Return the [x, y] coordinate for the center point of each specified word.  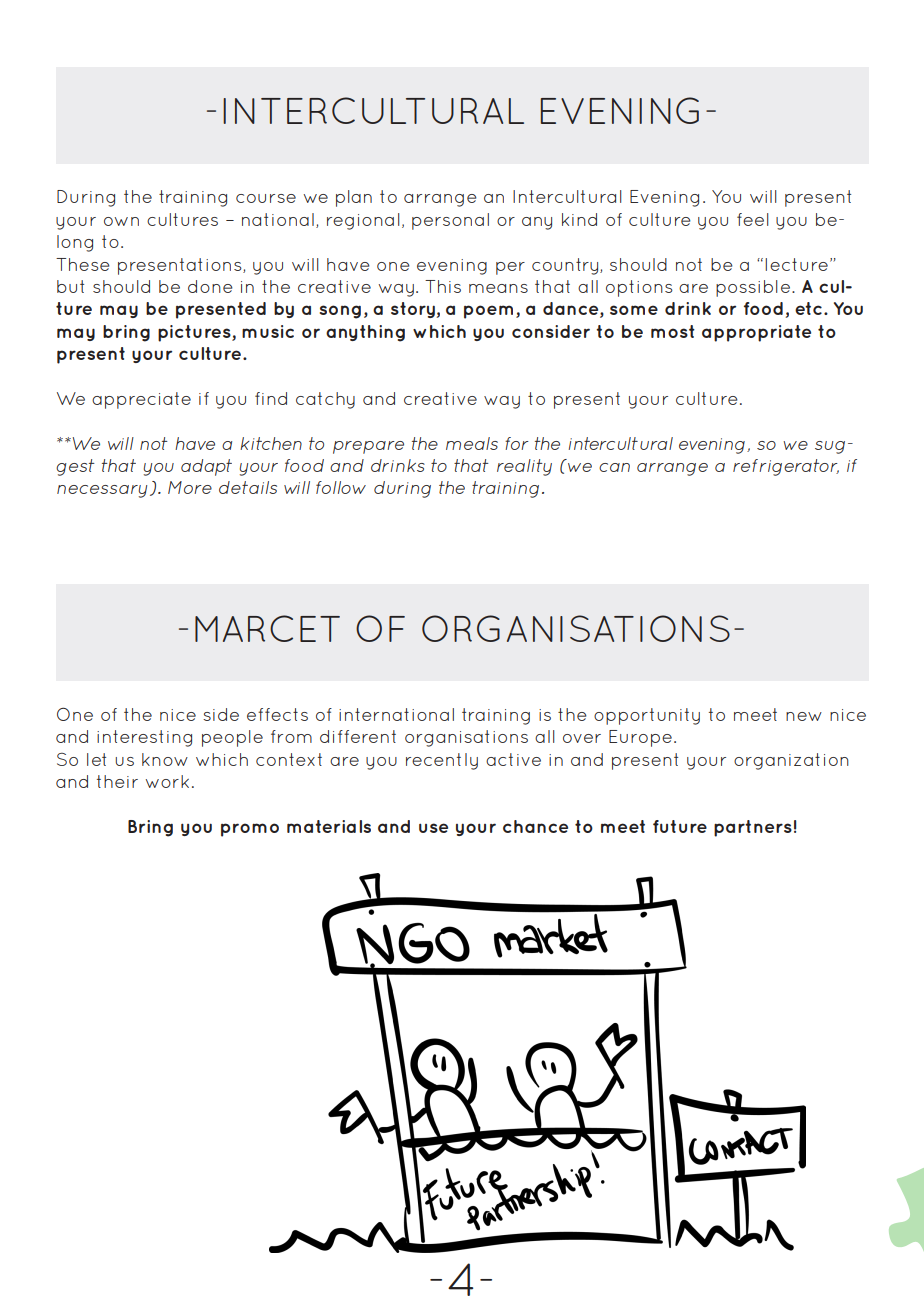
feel [753, 219]
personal [450, 221]
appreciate [141, 400]
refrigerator [786, 467]
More [190, 487]
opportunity [647, 716]
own [121, 221]
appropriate [756, 333]
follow [341, 487]
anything [365, 333]
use [433, 828]
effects [277, 714]
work [167, 781]
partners [753, 828]
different [358, 736]
